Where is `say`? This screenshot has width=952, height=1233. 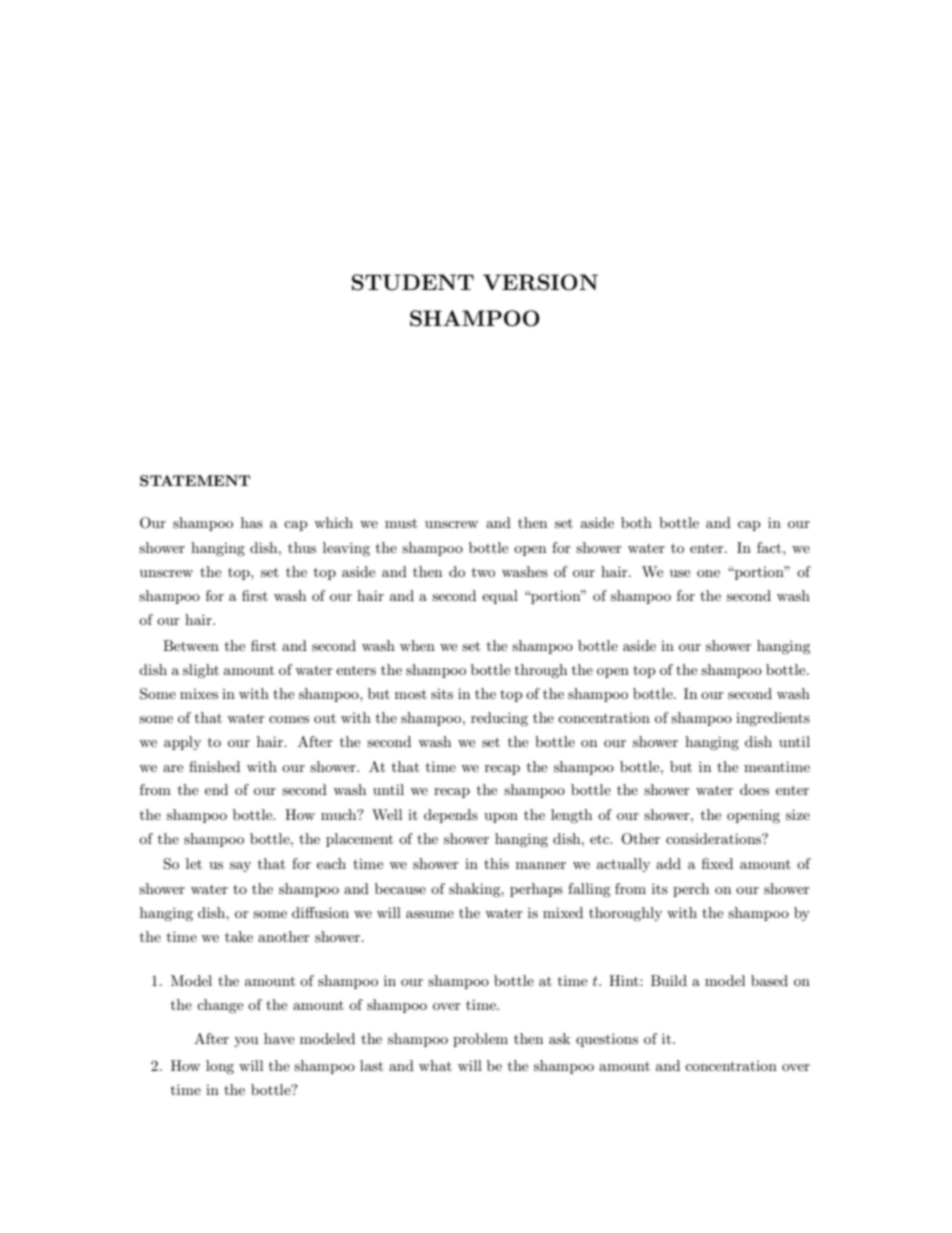
say is located at coordinates (240, 867).
